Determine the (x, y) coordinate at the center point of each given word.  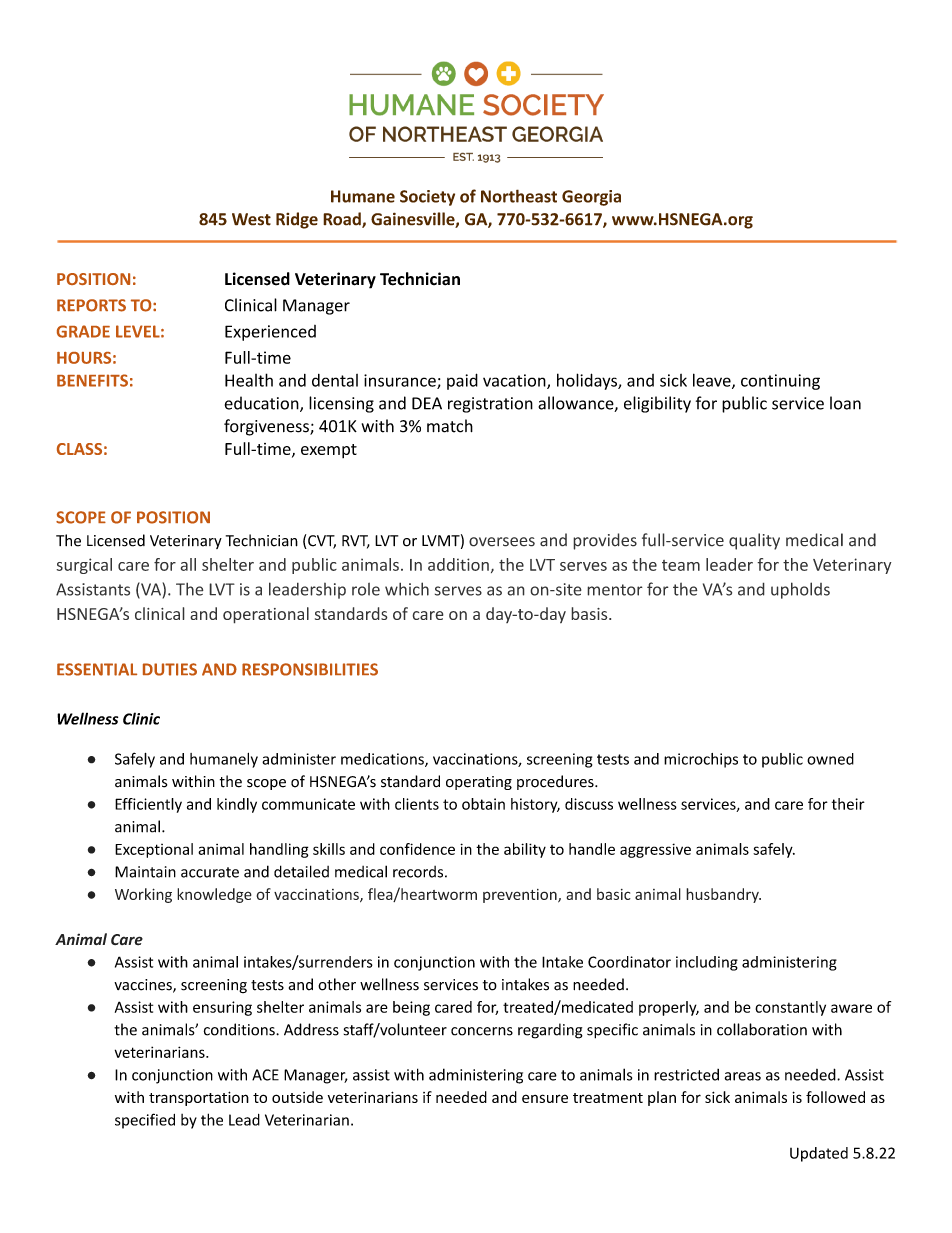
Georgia (591, 198)
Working (143, 895)
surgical (84, 566)
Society (427, 198)
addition (458, 564)
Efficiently (148, 805)
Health (249, 380)
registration (490, 405)
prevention (521, 896)
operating (479, 783)
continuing (780, 382)
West (251, 219)
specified (145, 1121)
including (707, 963)
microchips (701, 760)
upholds (800, 590)
